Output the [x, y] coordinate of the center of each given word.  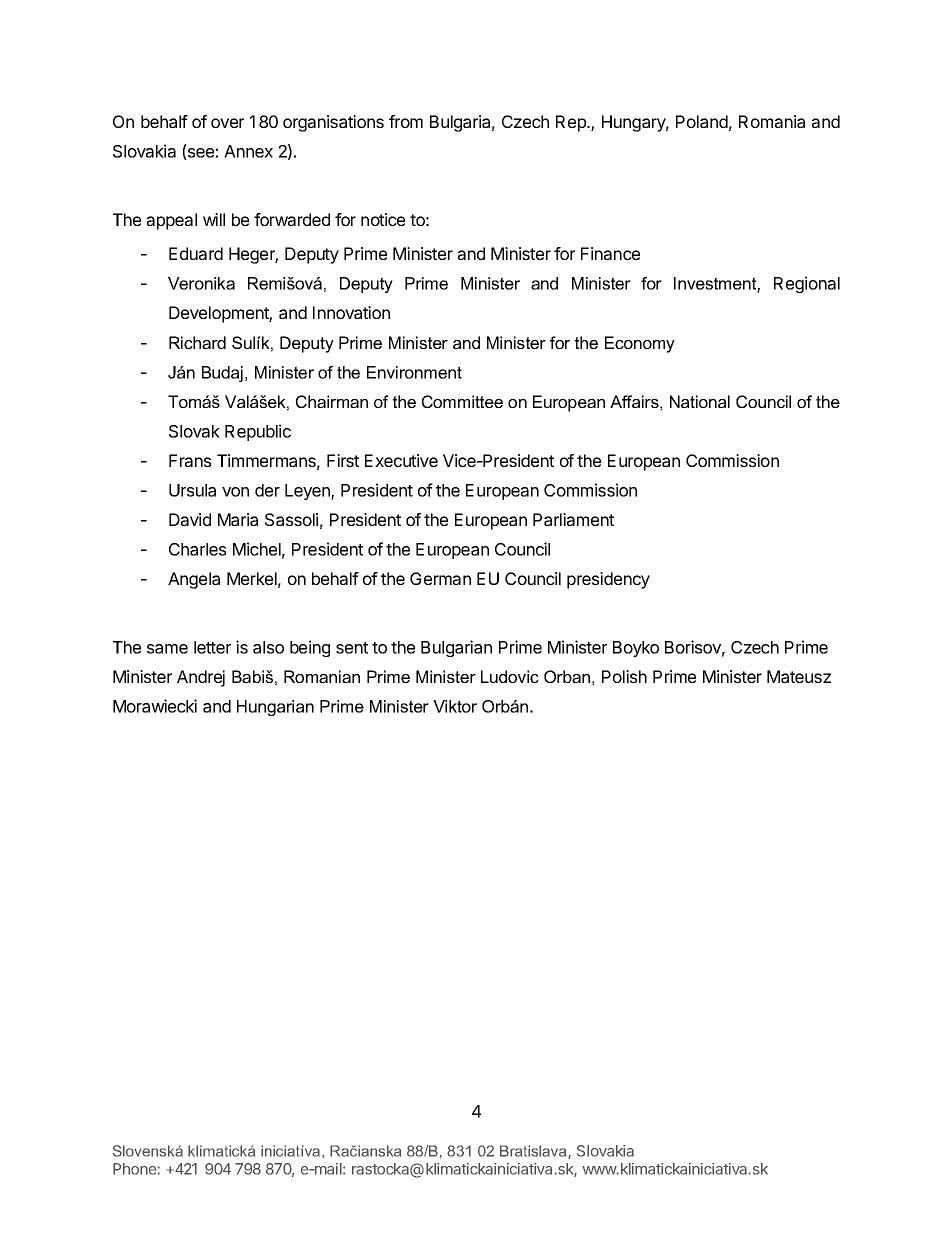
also [268, 647]
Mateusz [799, 676]
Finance [610, 253]
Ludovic [510, 676]
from [406, 121]
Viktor [455, 706]
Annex [248, 151]
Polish [624, 676]
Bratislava [534, 1152]
